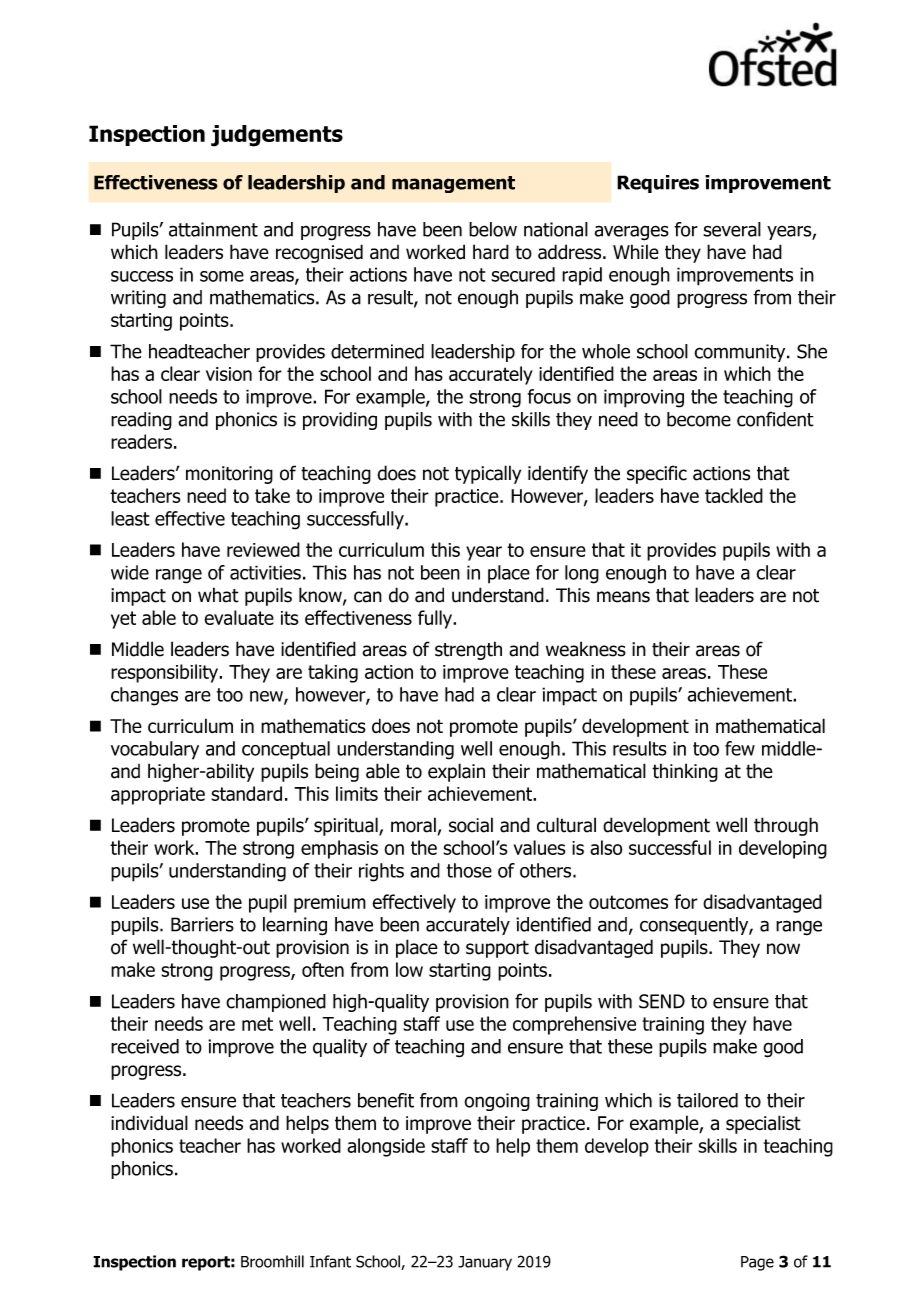 This document has width=924, height=1310. What do you see at coordinates (330, 1261) in the document?
I see `Infant` at bounding box center [330, 1261].
